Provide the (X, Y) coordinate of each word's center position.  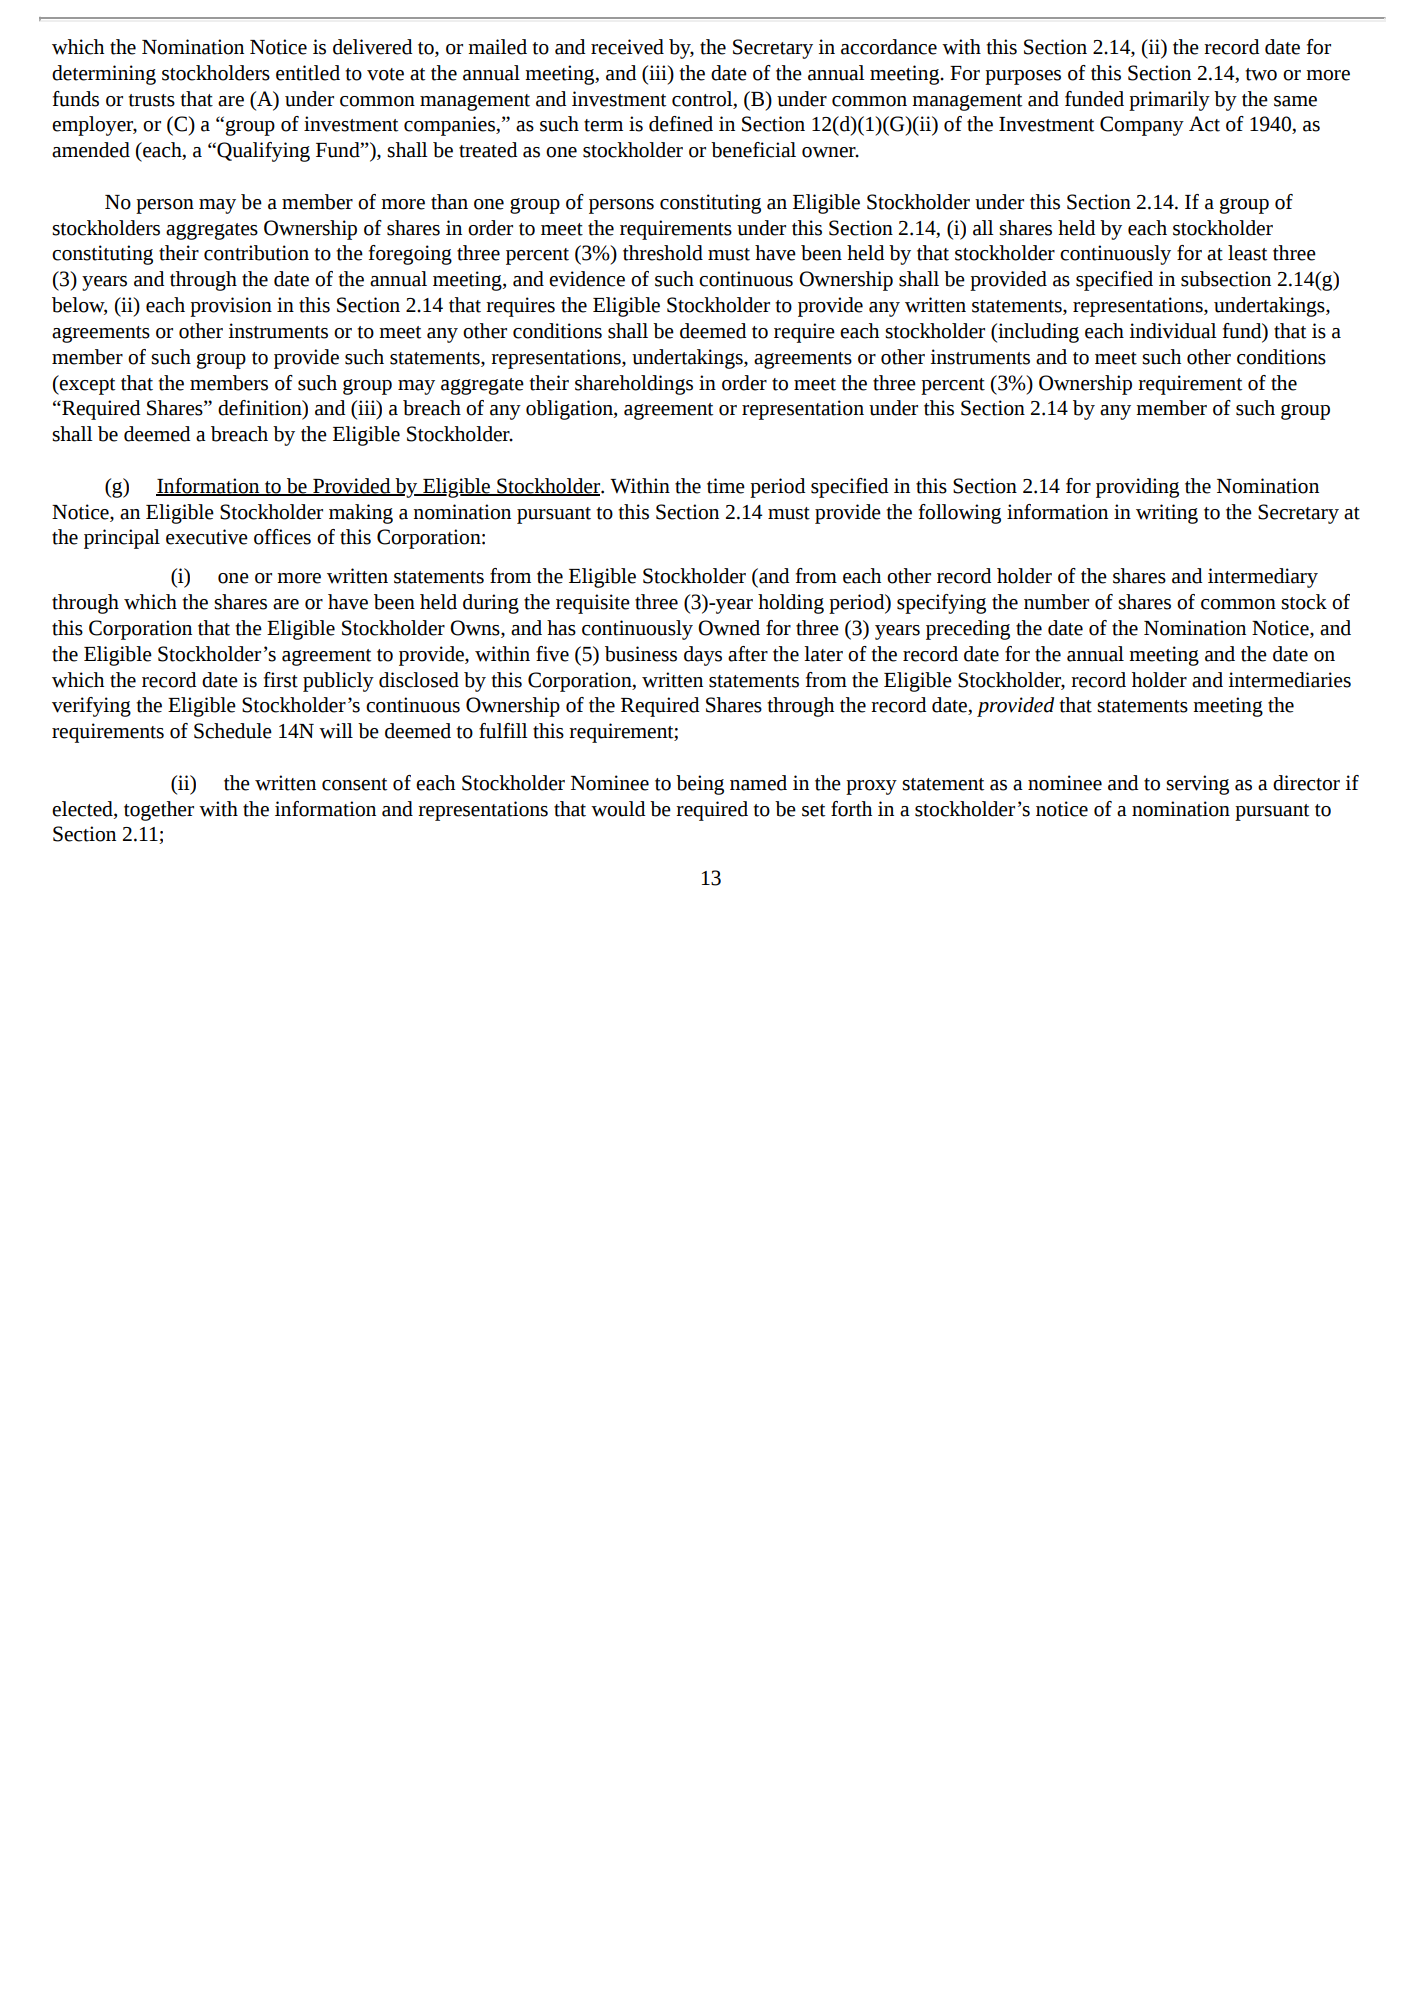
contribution (256, 253)
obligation (570, 410)
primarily (1169, 101)
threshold (663, 253)
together (159, 811)
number (1056, 602)
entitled (308, 73)
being (700, 785)
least (1247, 253)
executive (207, 537)
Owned (729, 628)
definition (261, 409)
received (627, 47)
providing (1137, 488)
